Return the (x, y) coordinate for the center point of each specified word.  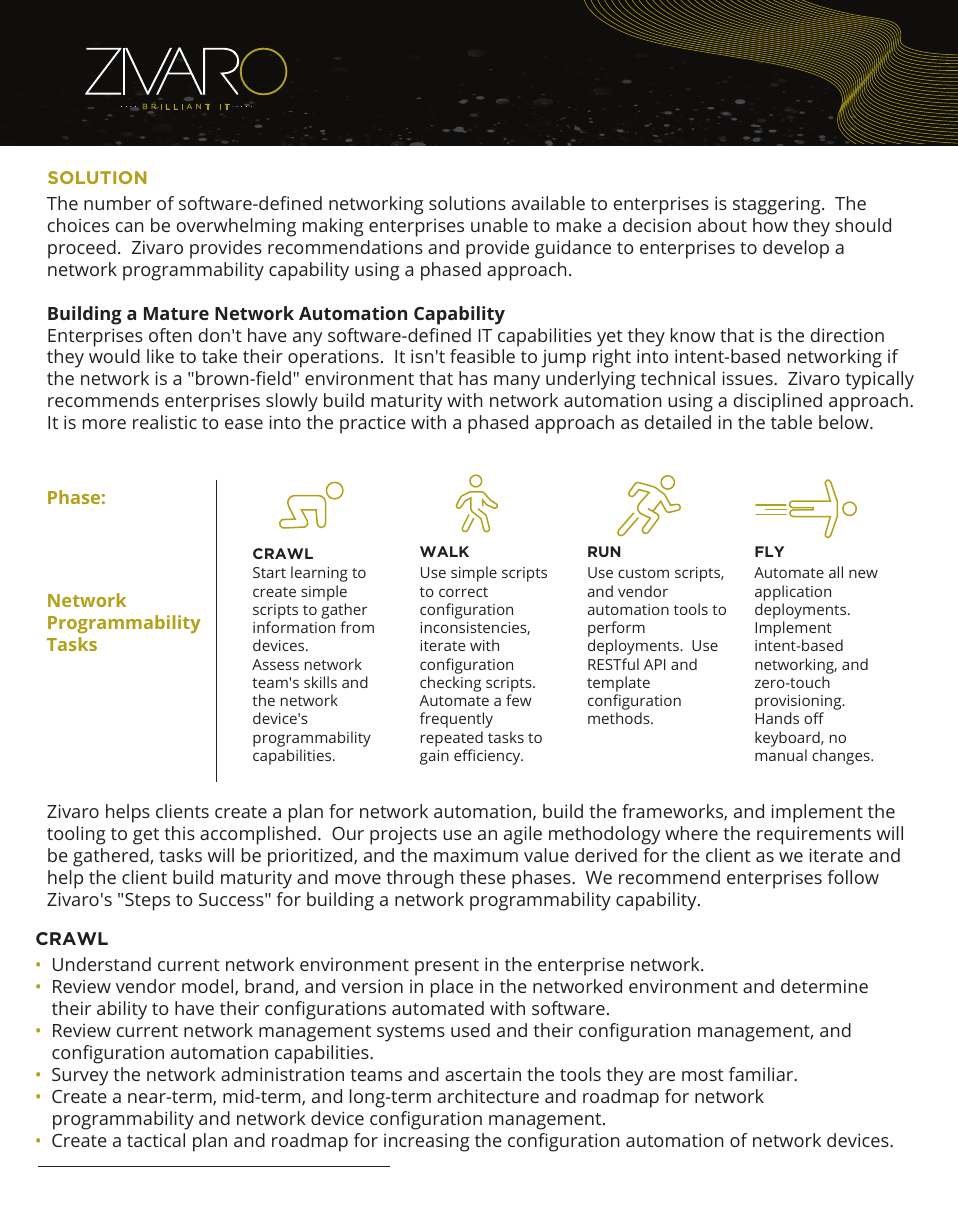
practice (373, 425)
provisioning (799, 704)
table (791, 422)
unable (499, 225)
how (770, 225)
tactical (156, 1140)
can (130, 227)
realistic (165, 422)
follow (853, 877)
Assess (275, 664)
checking (450, 684)
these (483, 877)
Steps (147, 902)
